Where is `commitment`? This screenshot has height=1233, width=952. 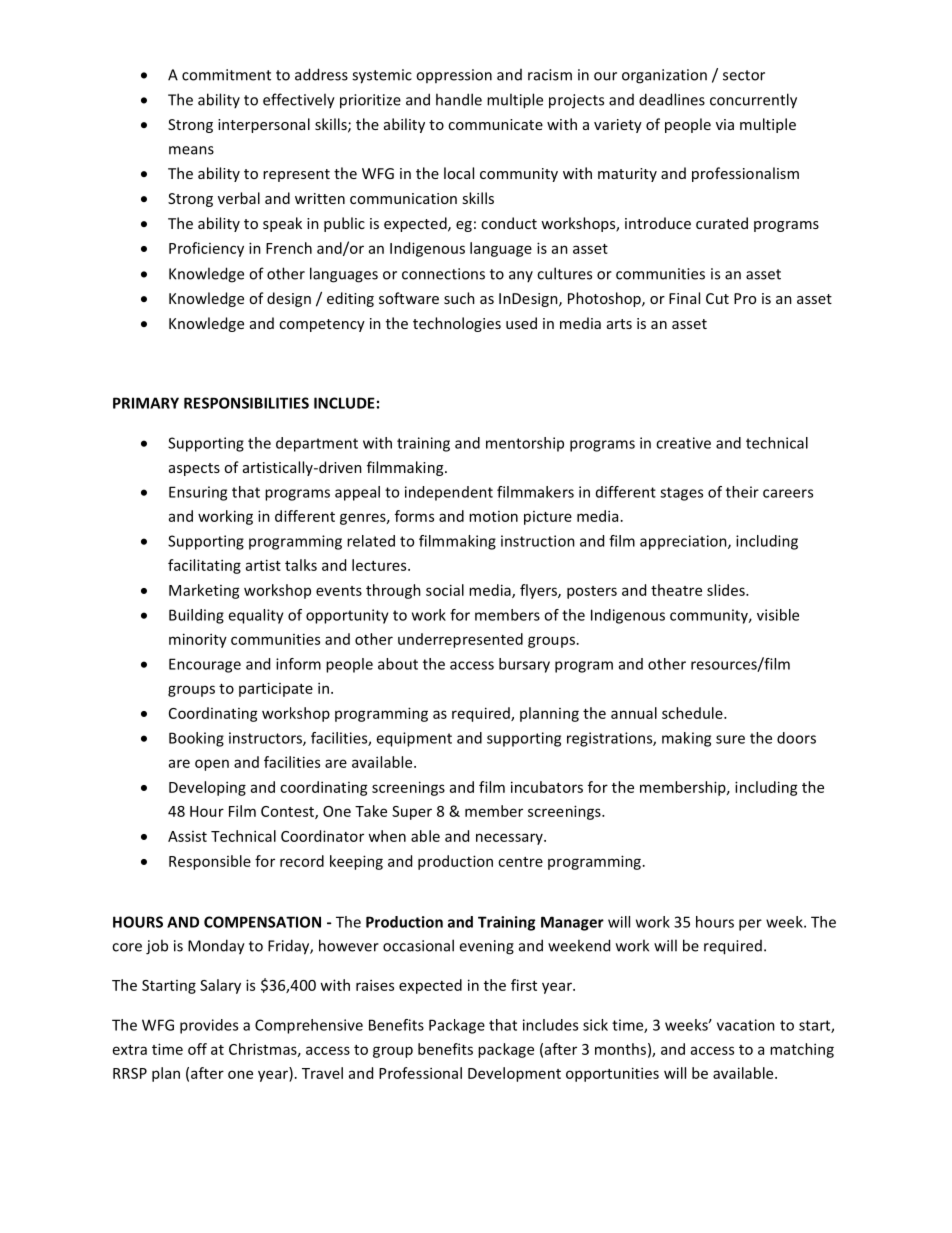
commitment is located at coordinates (226, 75).
